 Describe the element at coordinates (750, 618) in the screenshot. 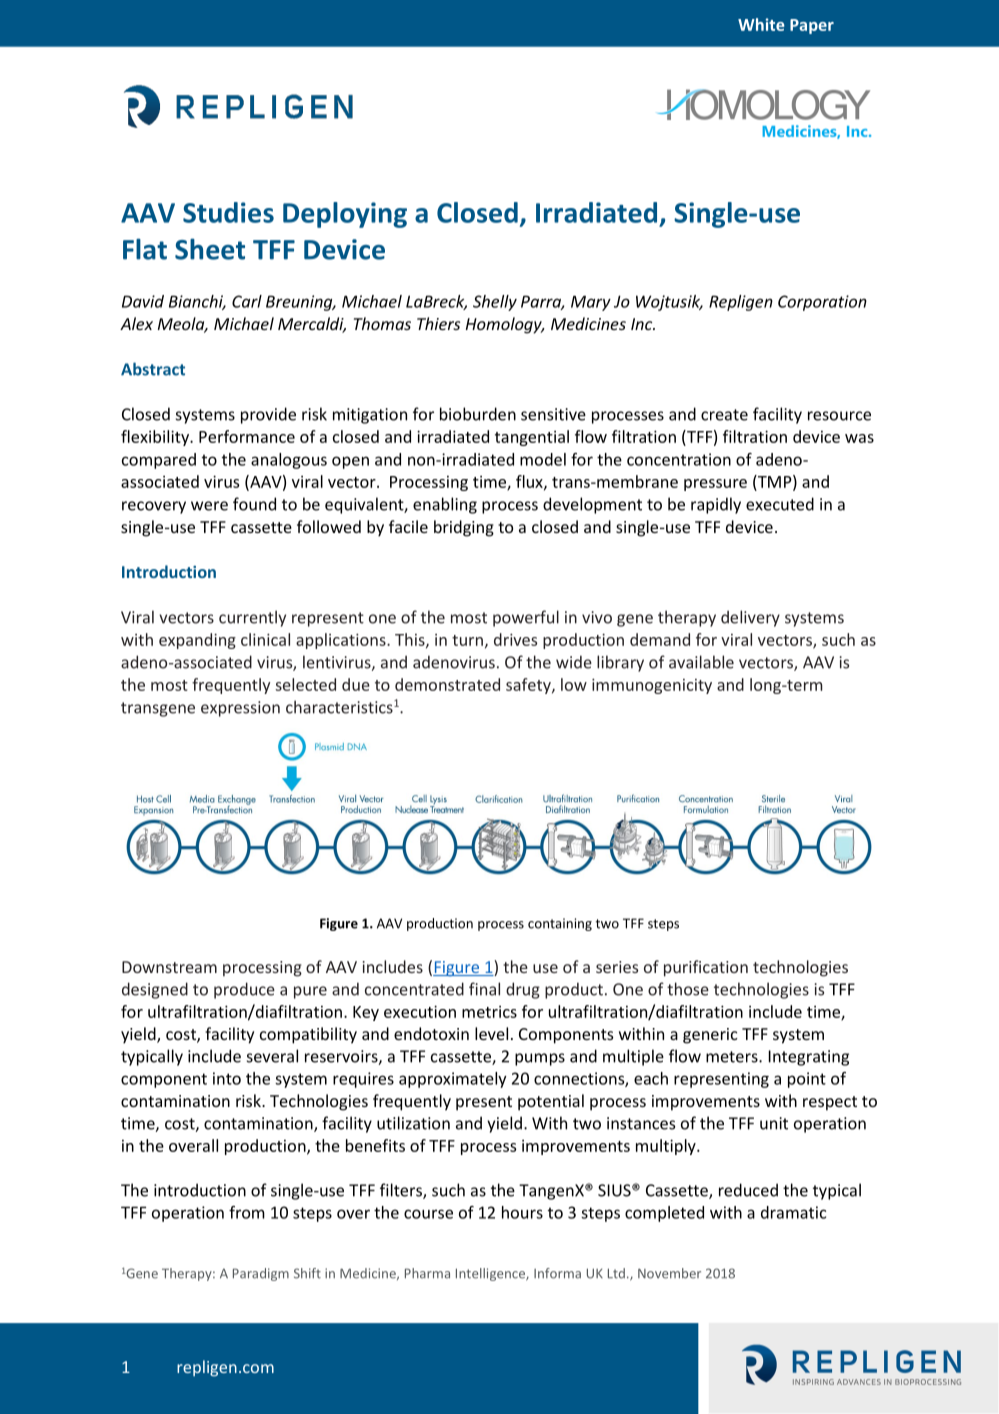

I see `delivery` at that location.
